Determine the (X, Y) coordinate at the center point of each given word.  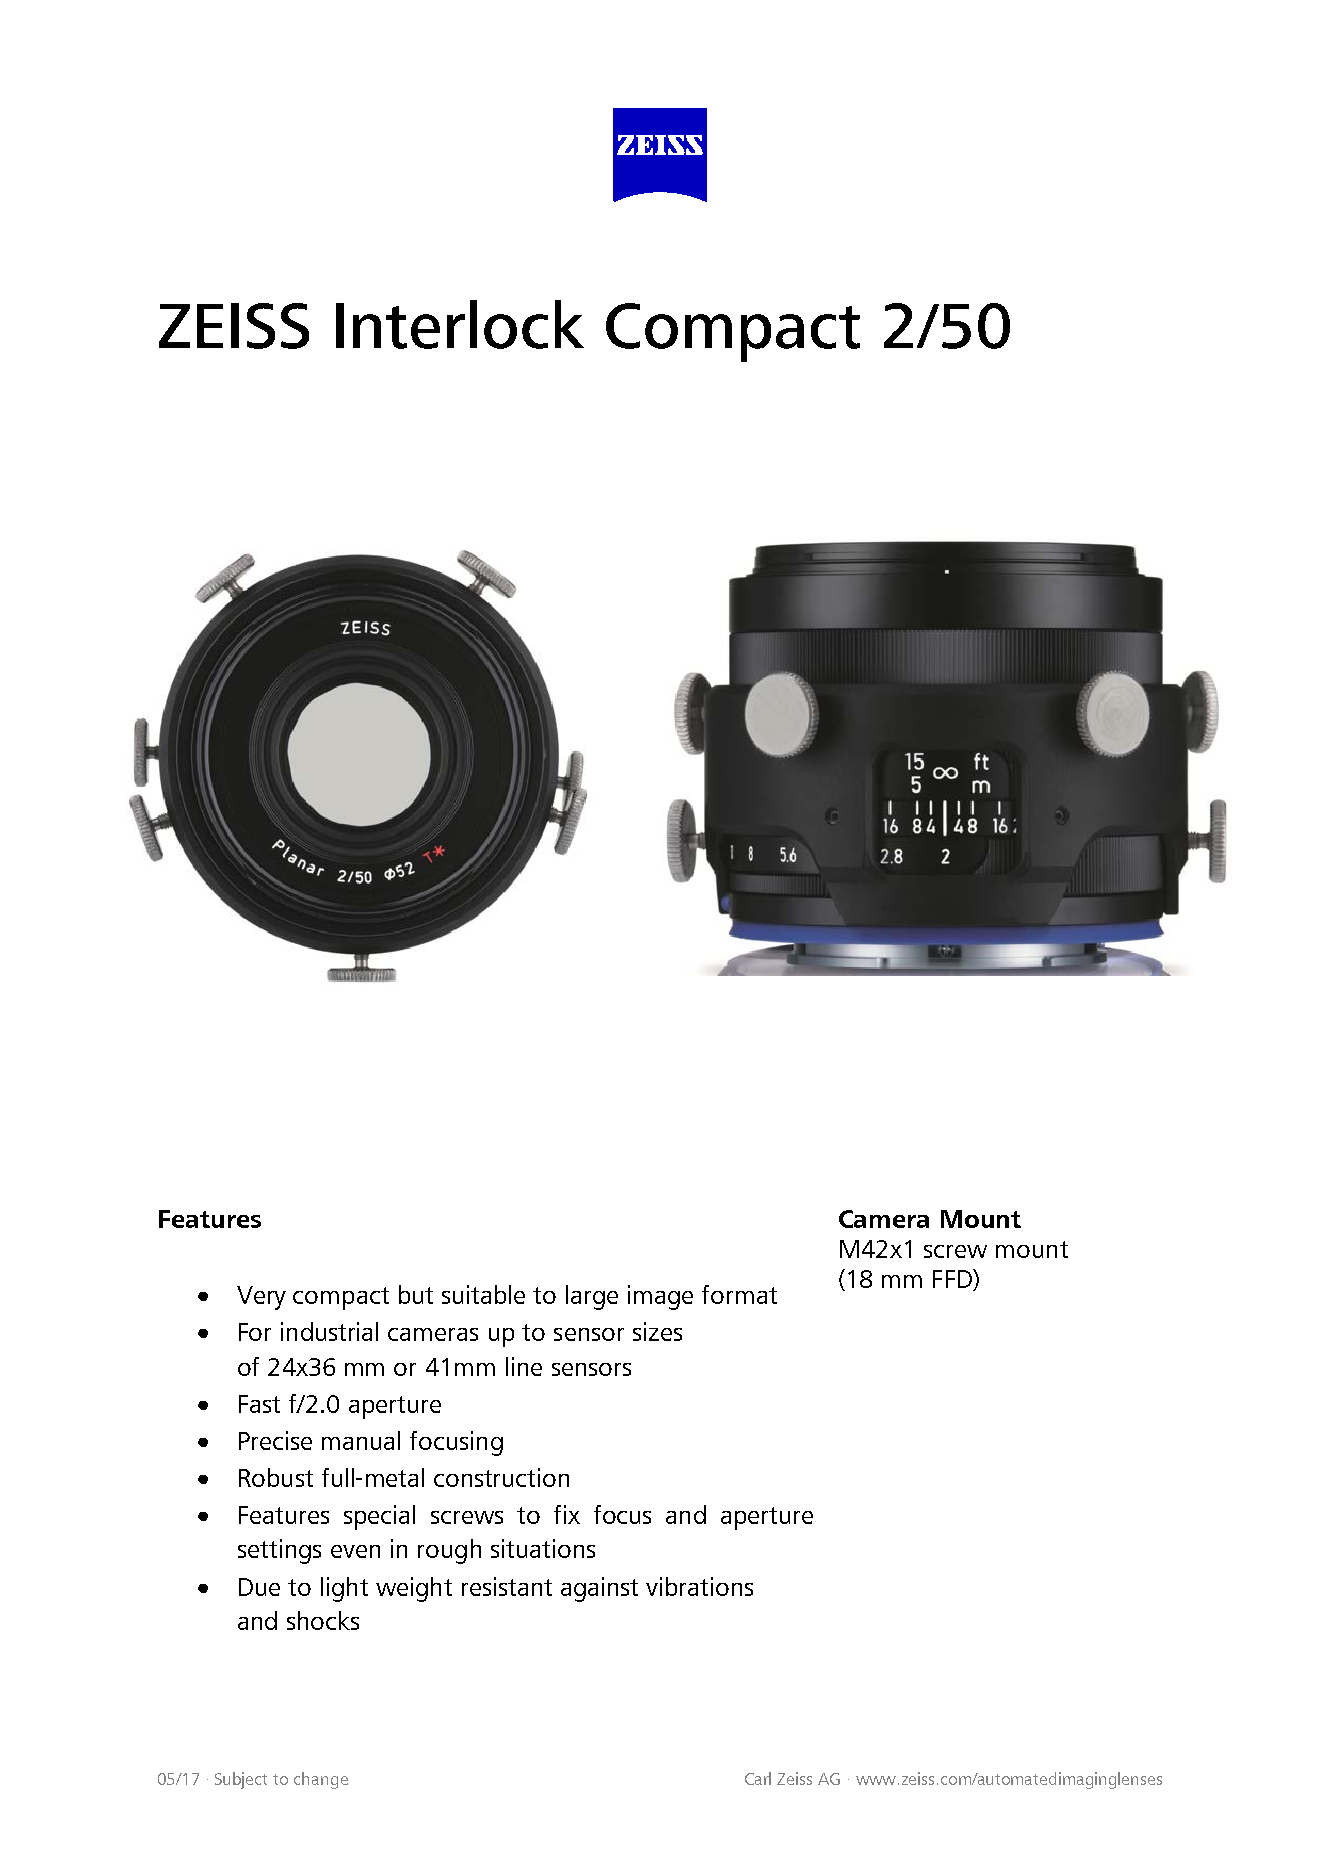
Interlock (460, 324)
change (321, 1780)
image (660, 1297)
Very (261, 1298)
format (739, 1294)
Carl (758, 1778)
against (599, 1589)
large (592, 1297)
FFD (953, 1278)
